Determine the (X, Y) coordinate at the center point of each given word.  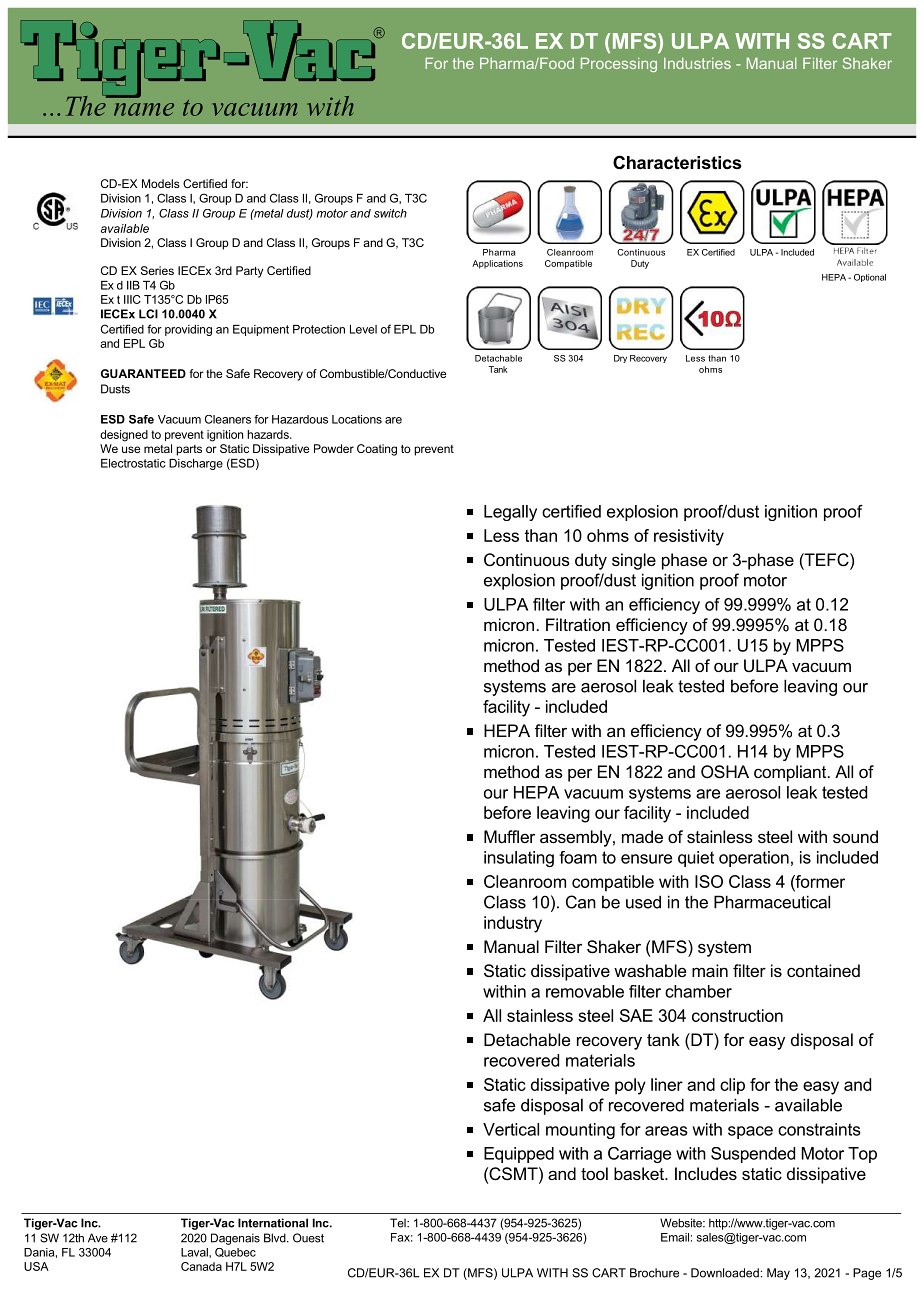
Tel (399, 1223)
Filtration (578, 624)
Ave (98, 1238)
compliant (791, 773)
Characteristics (677, 162)
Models (161, 183)
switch (390, 213)
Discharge (196, 464)
